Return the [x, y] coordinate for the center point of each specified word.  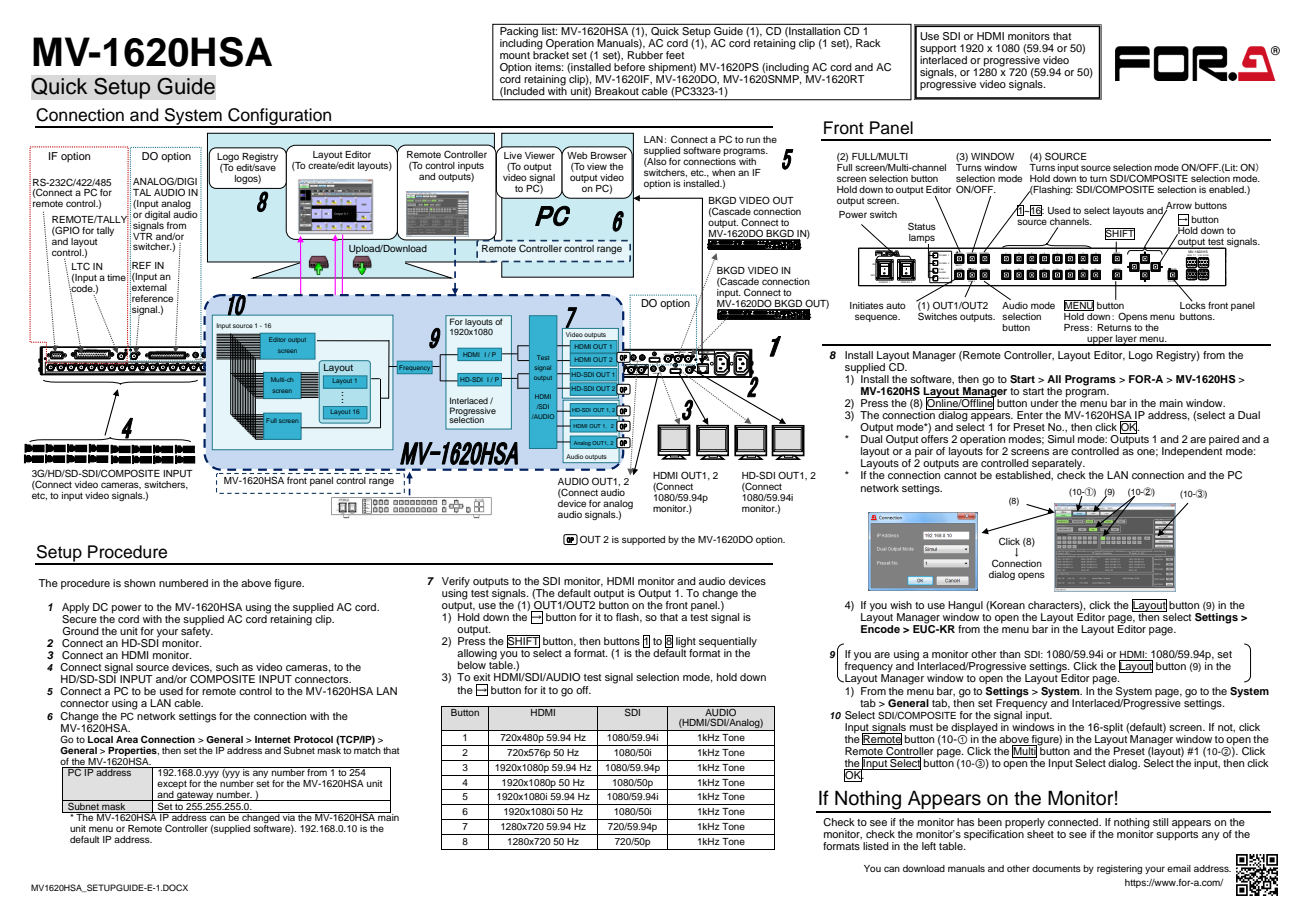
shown [139, 583]
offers [934, 439]
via [289, 816]
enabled [1227, 189]
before [629, 67]
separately [1058, 465]
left [929, 846]
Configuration [280, 117]
